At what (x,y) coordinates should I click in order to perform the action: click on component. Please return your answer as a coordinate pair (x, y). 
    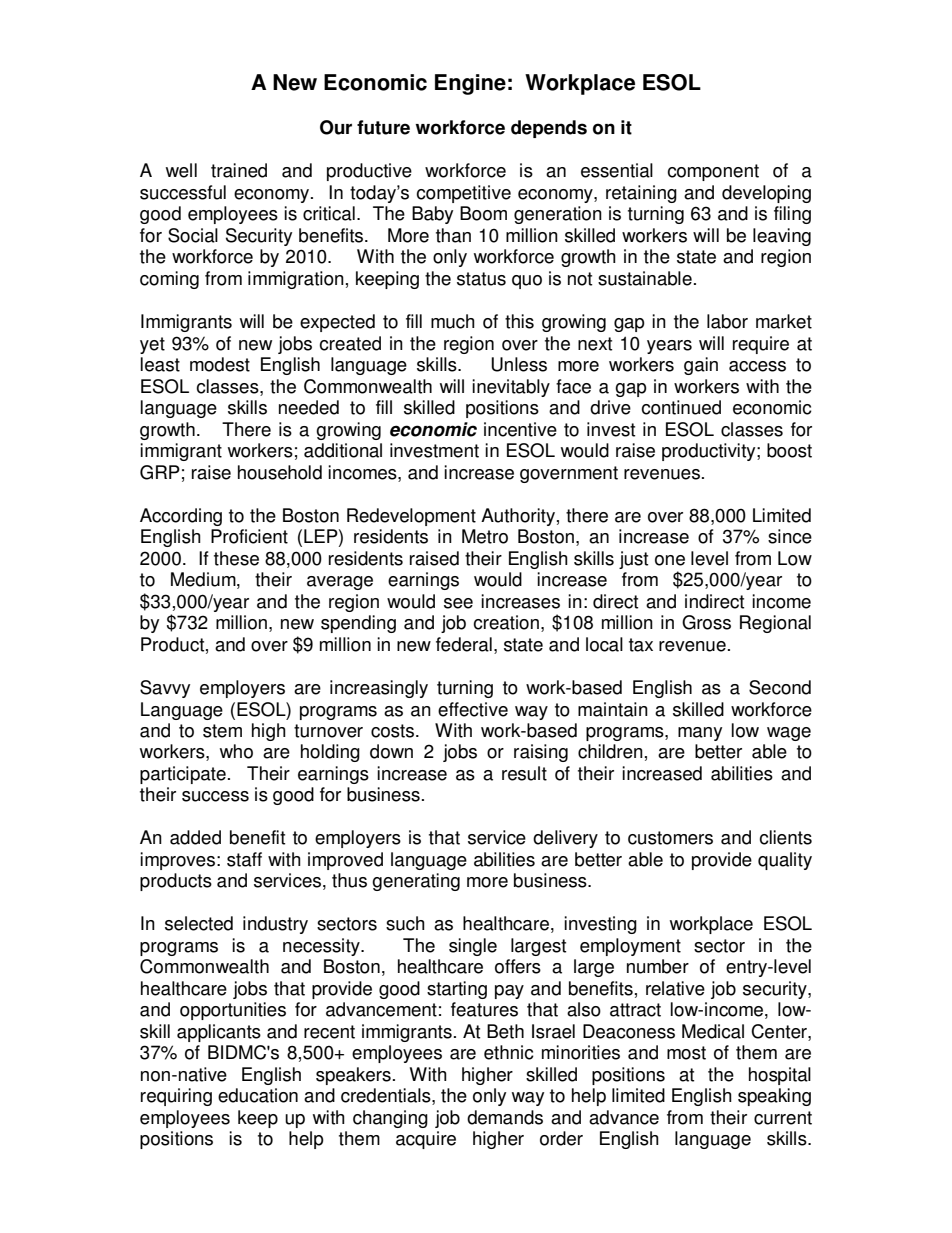
    Looking at the image, I should click on (713, 172).
